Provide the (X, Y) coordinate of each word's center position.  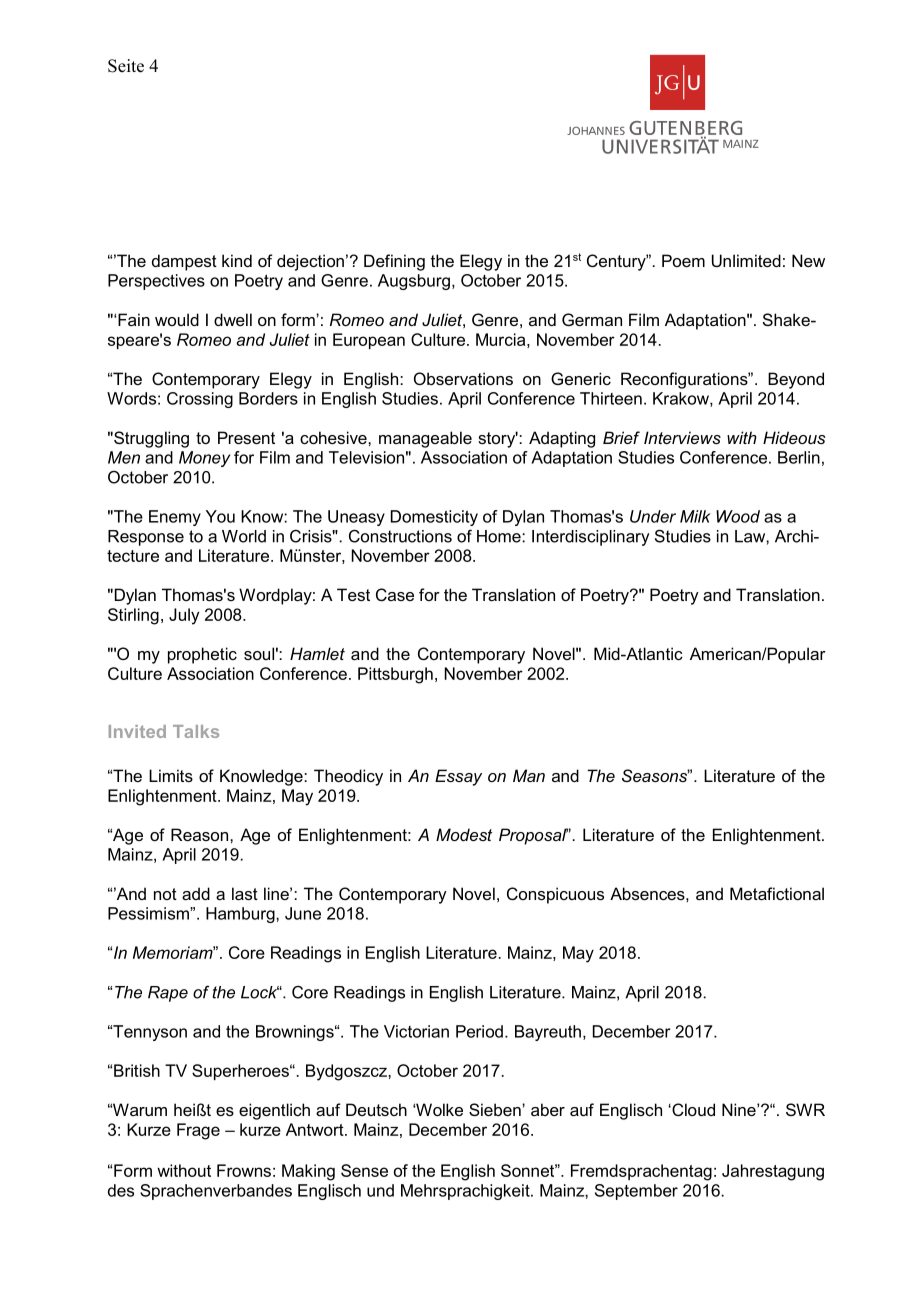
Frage (198, 1131)
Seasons (656, 775)
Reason (201, 834)
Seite (126, 66)
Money (205, 459)
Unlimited (746, 260)
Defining (394, 262)
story (498, 439)
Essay (458, 777)
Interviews (682, 437)
